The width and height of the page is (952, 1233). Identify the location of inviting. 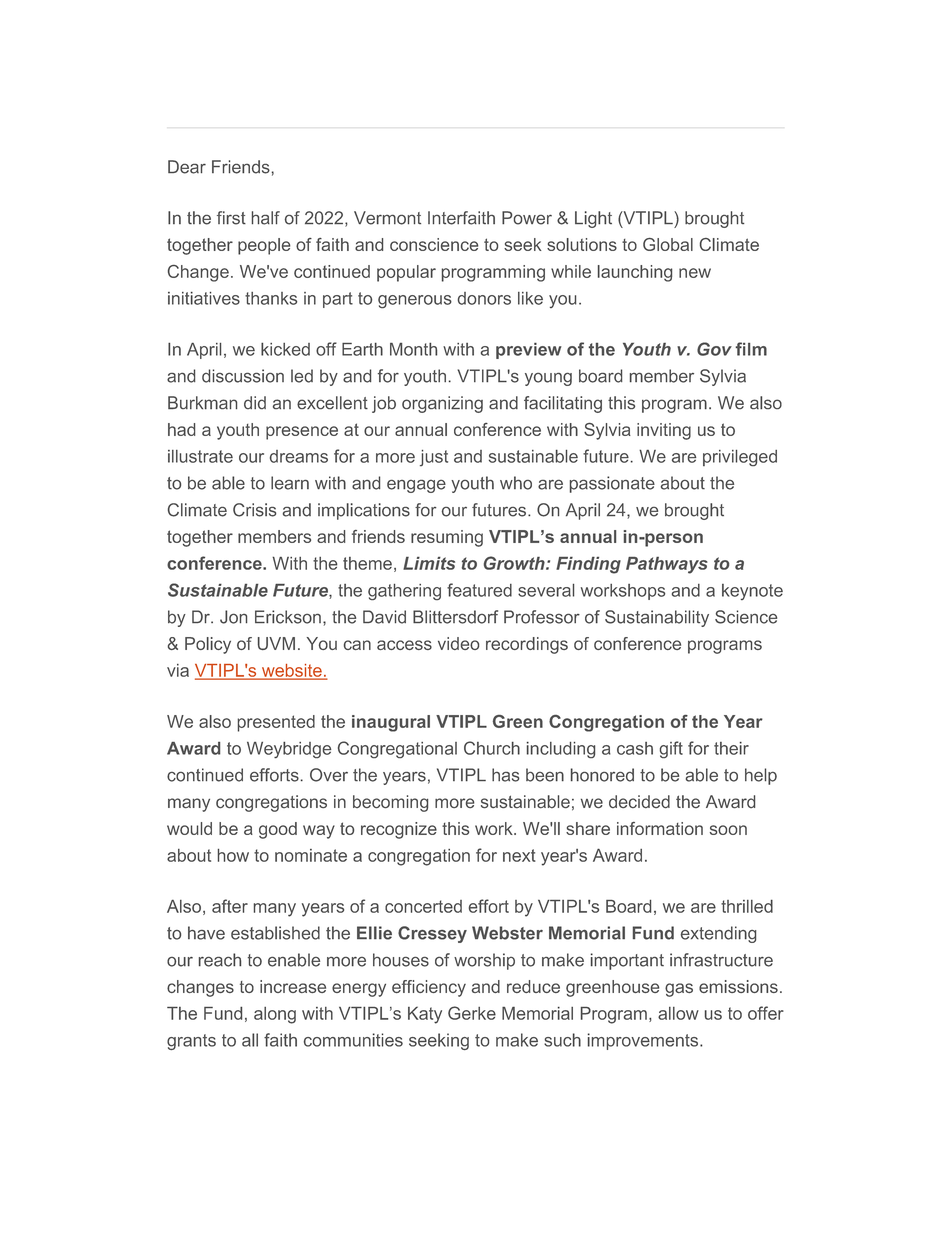
(664, 431).
